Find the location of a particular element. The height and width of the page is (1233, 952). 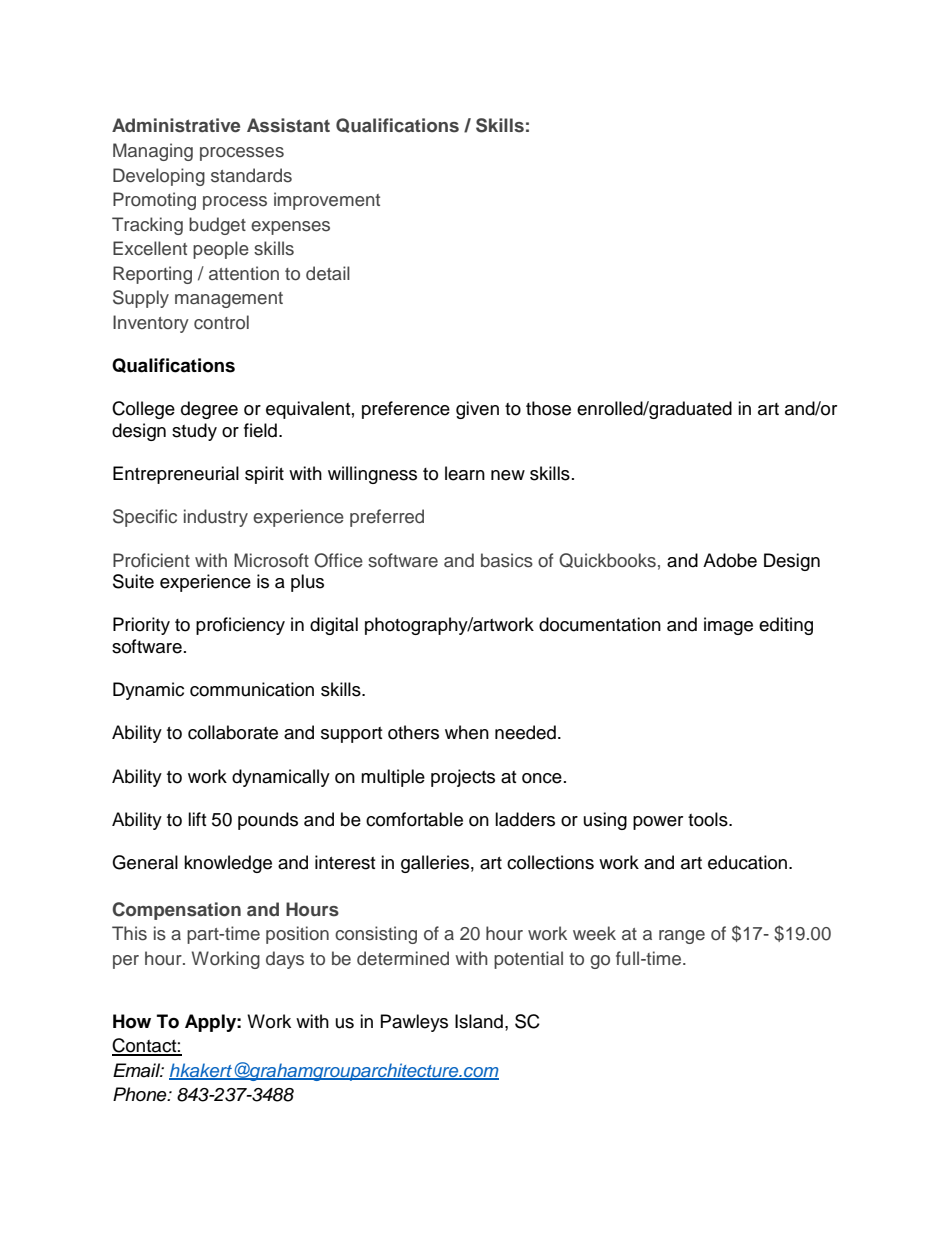

when is located at coordinates (467, 732).
